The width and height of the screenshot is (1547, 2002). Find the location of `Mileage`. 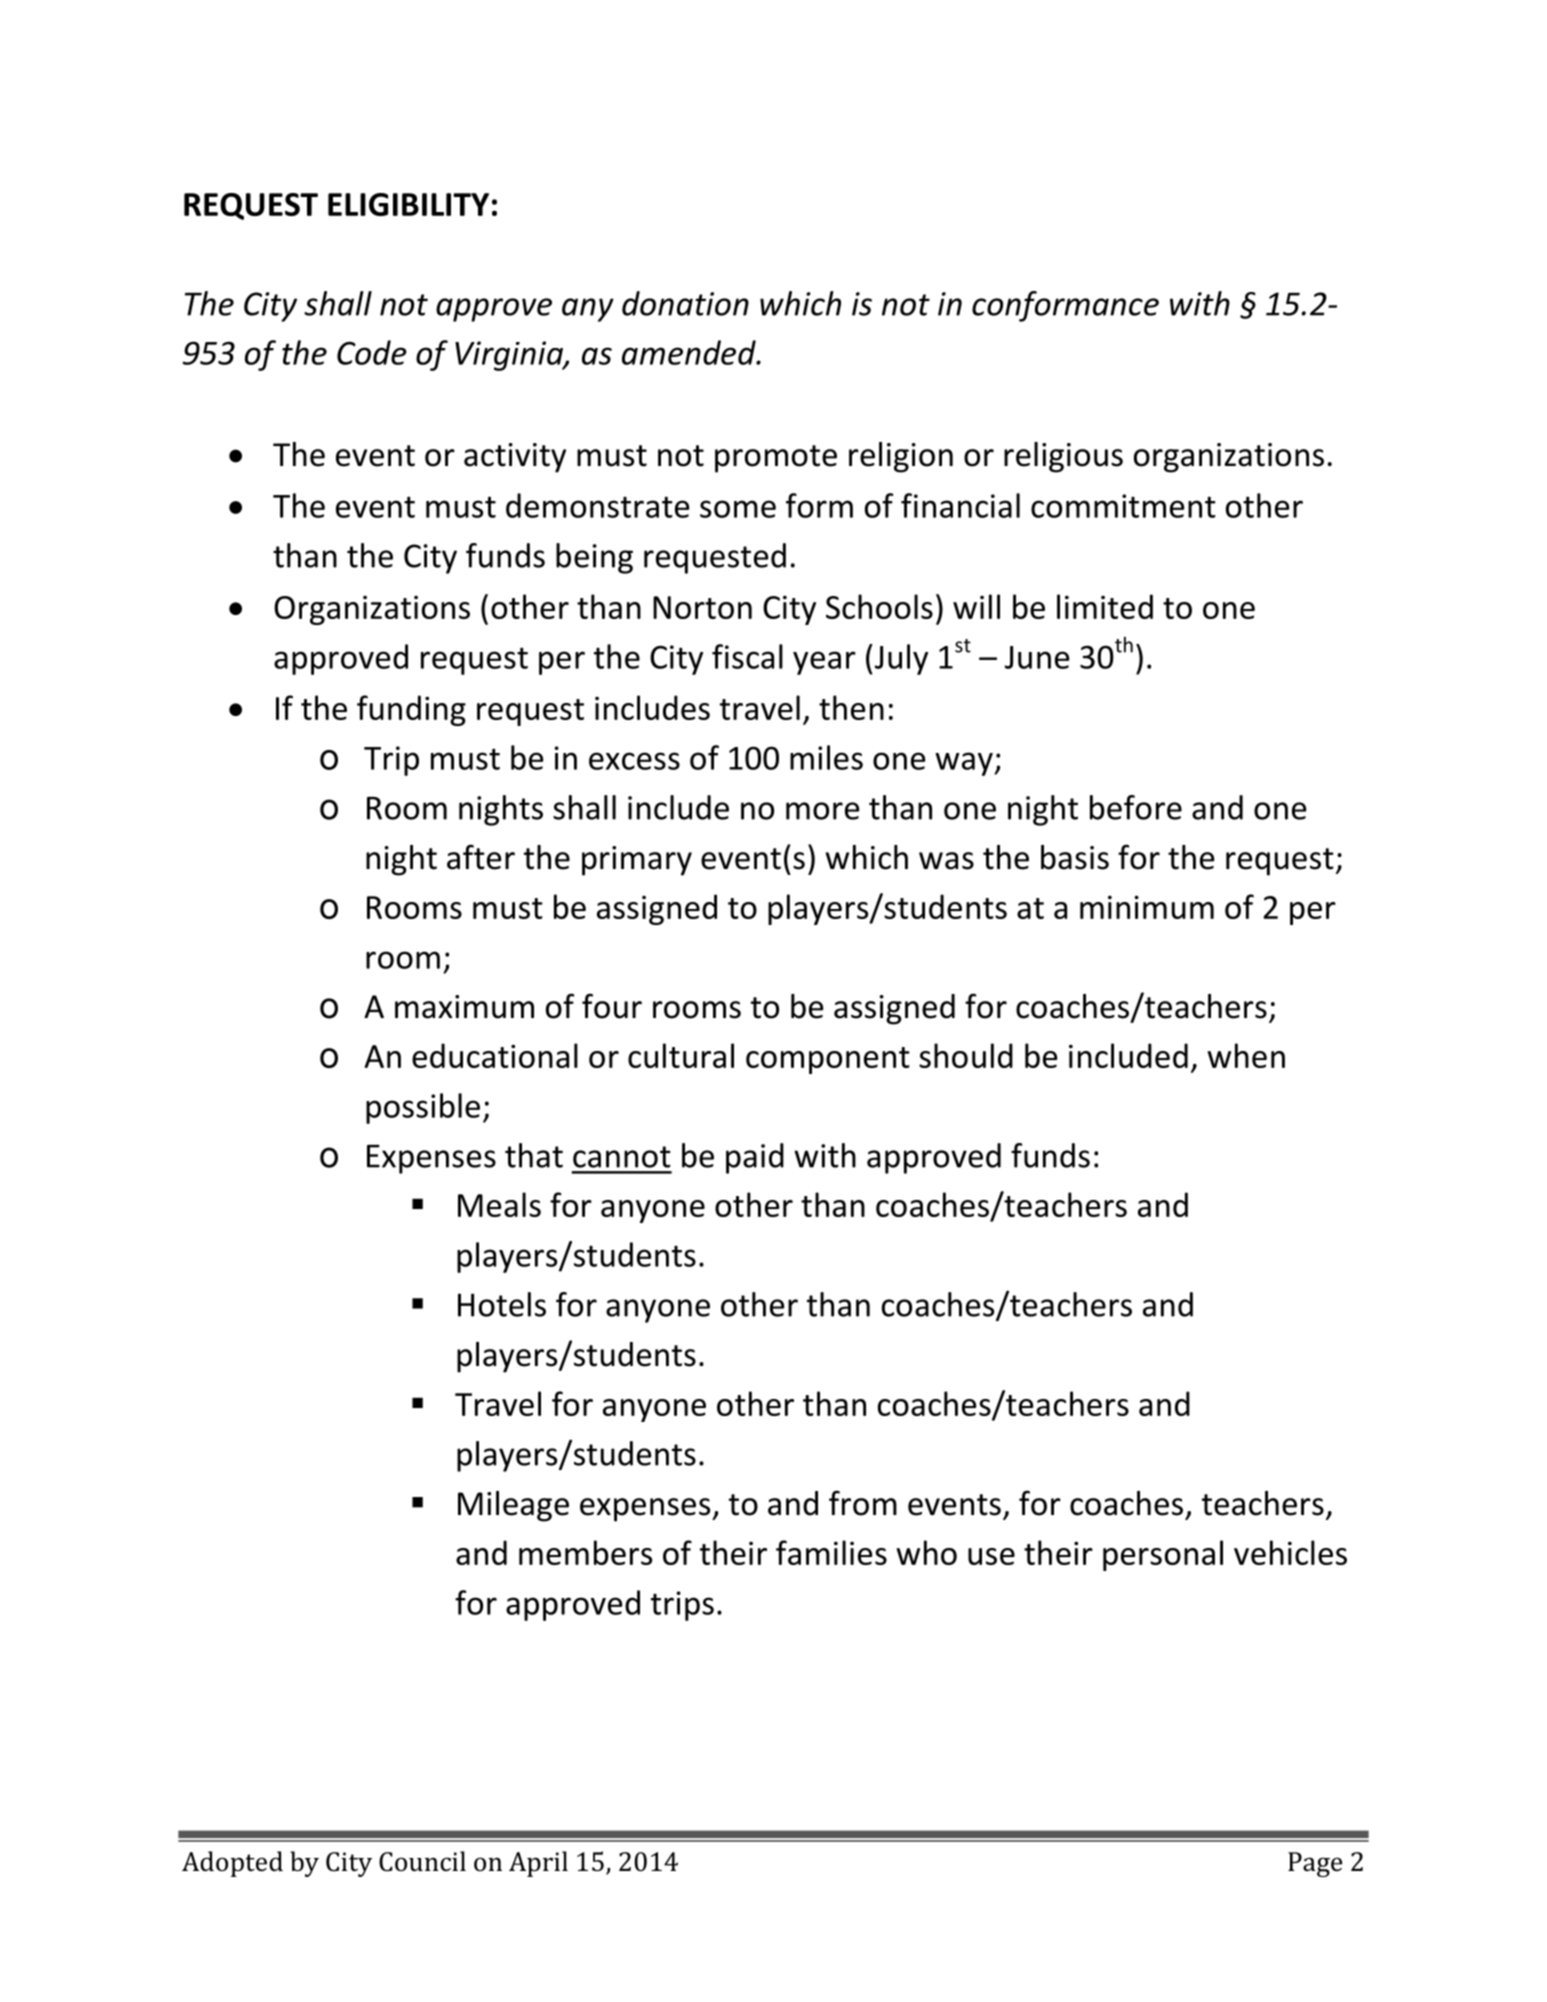

Mileage is located at coordinates (513, 1506).
